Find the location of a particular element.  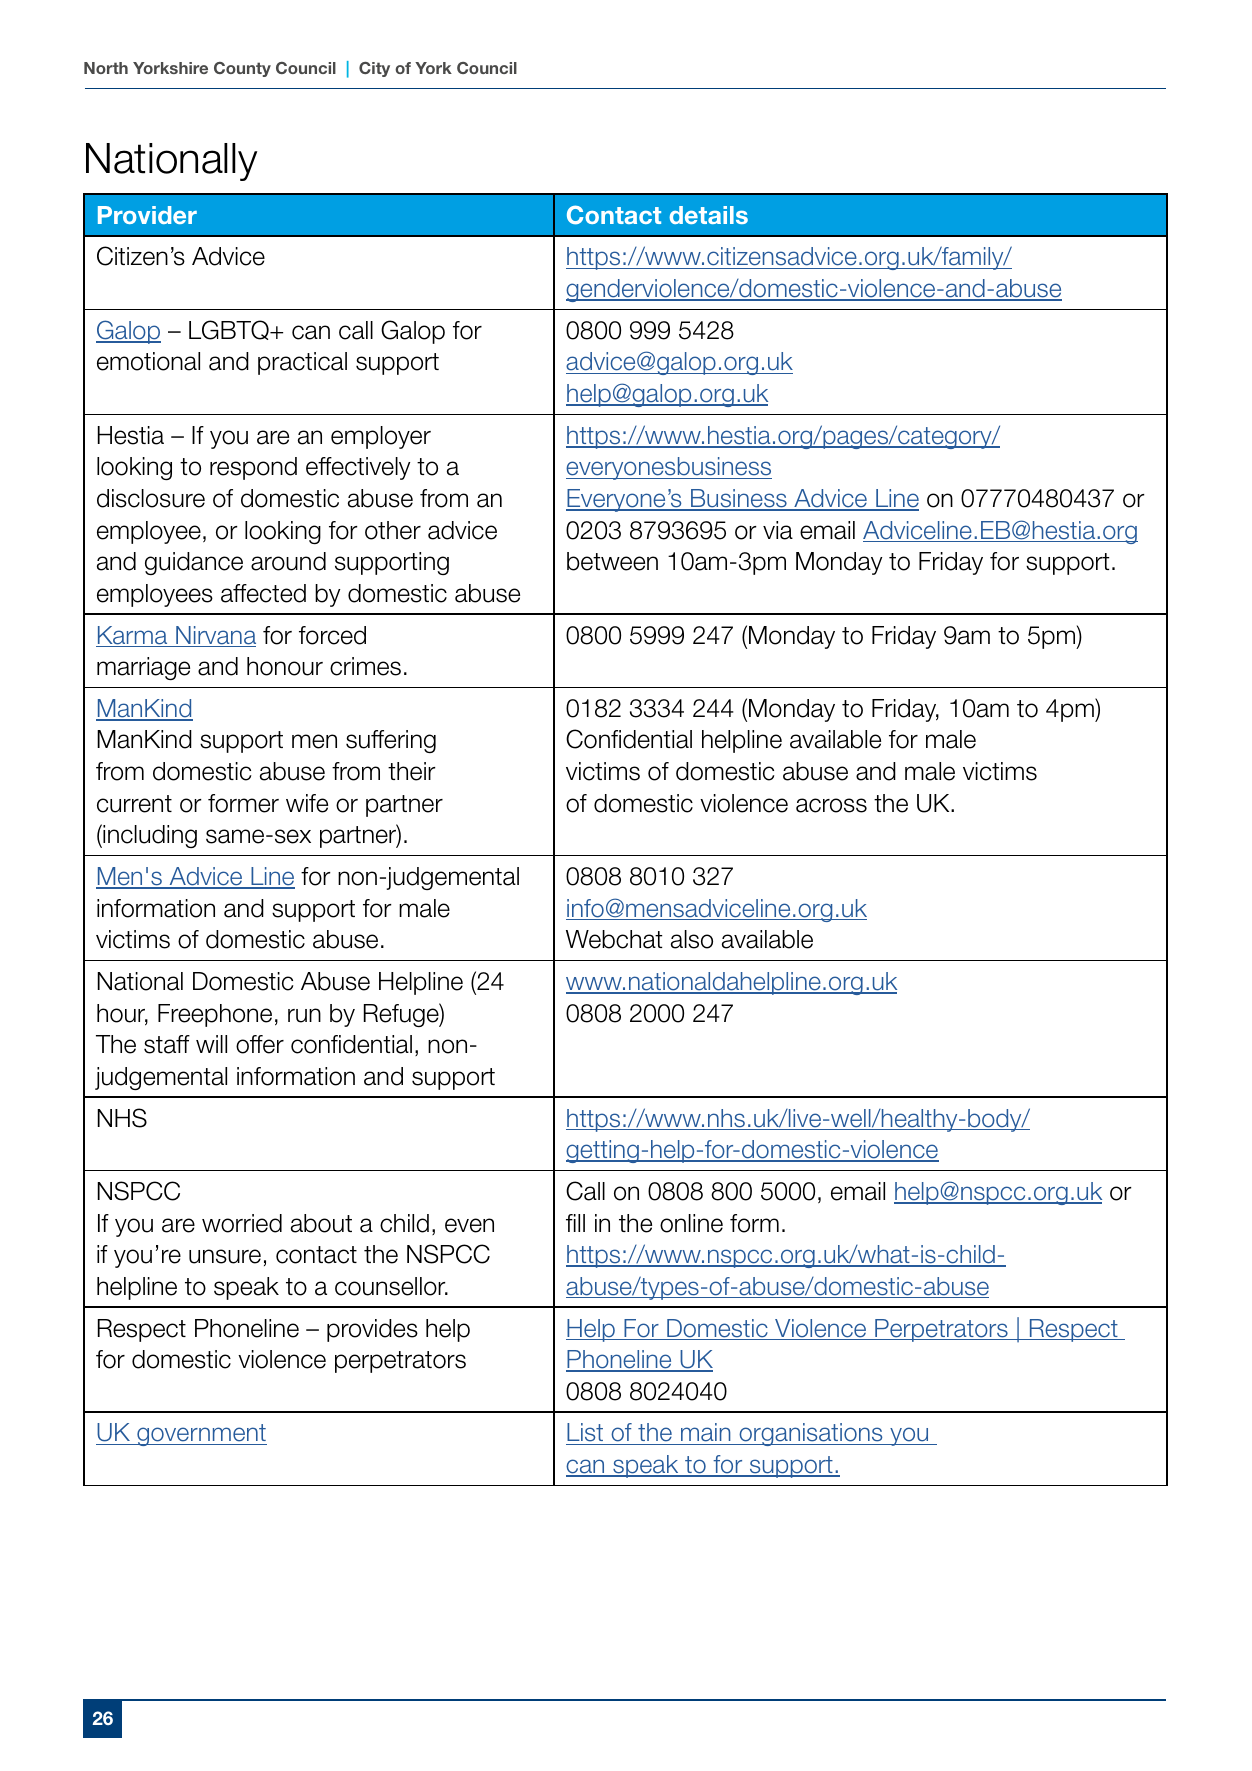

County is located at coordinates (242, 69).
